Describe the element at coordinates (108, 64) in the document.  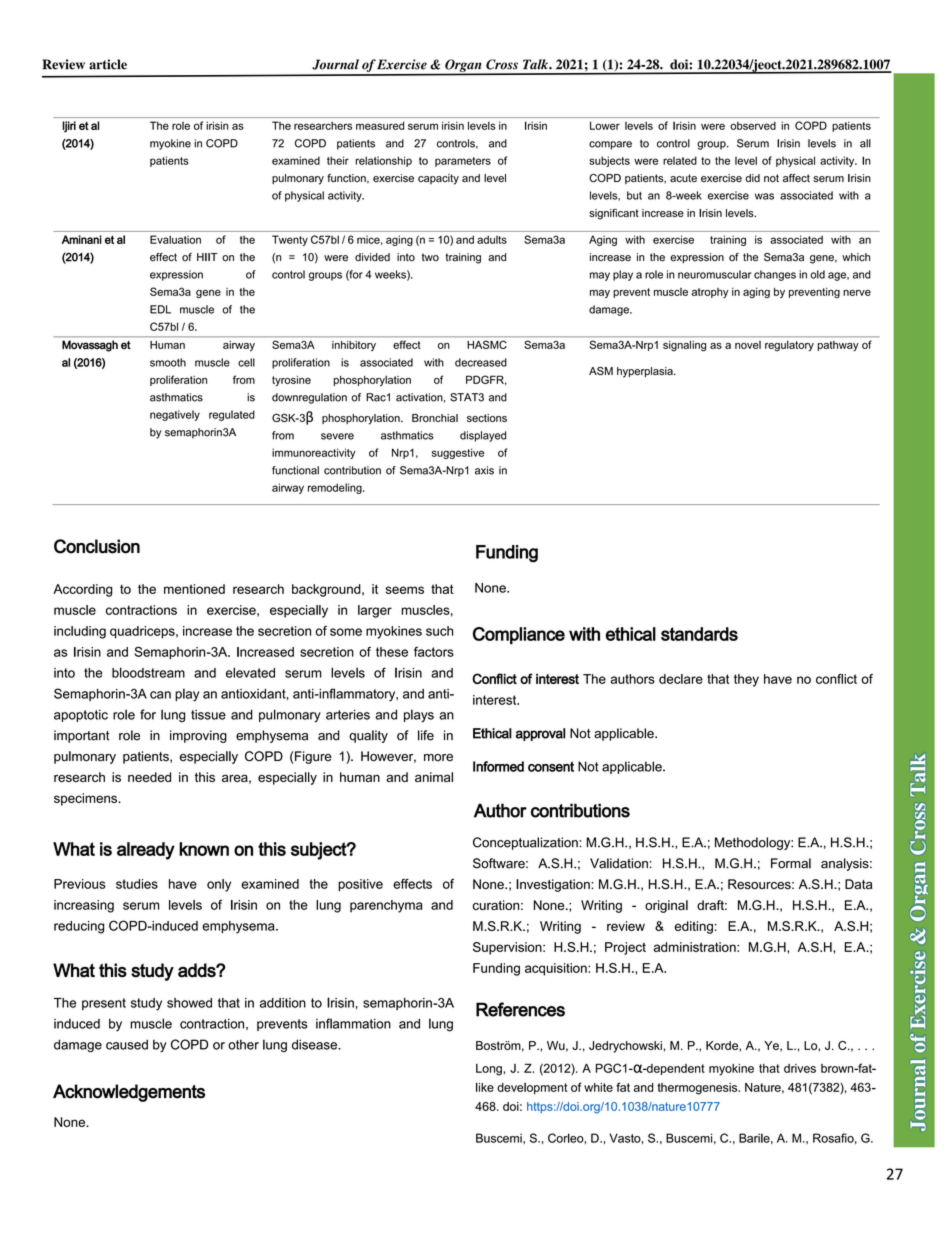
I see `article` at that location.
